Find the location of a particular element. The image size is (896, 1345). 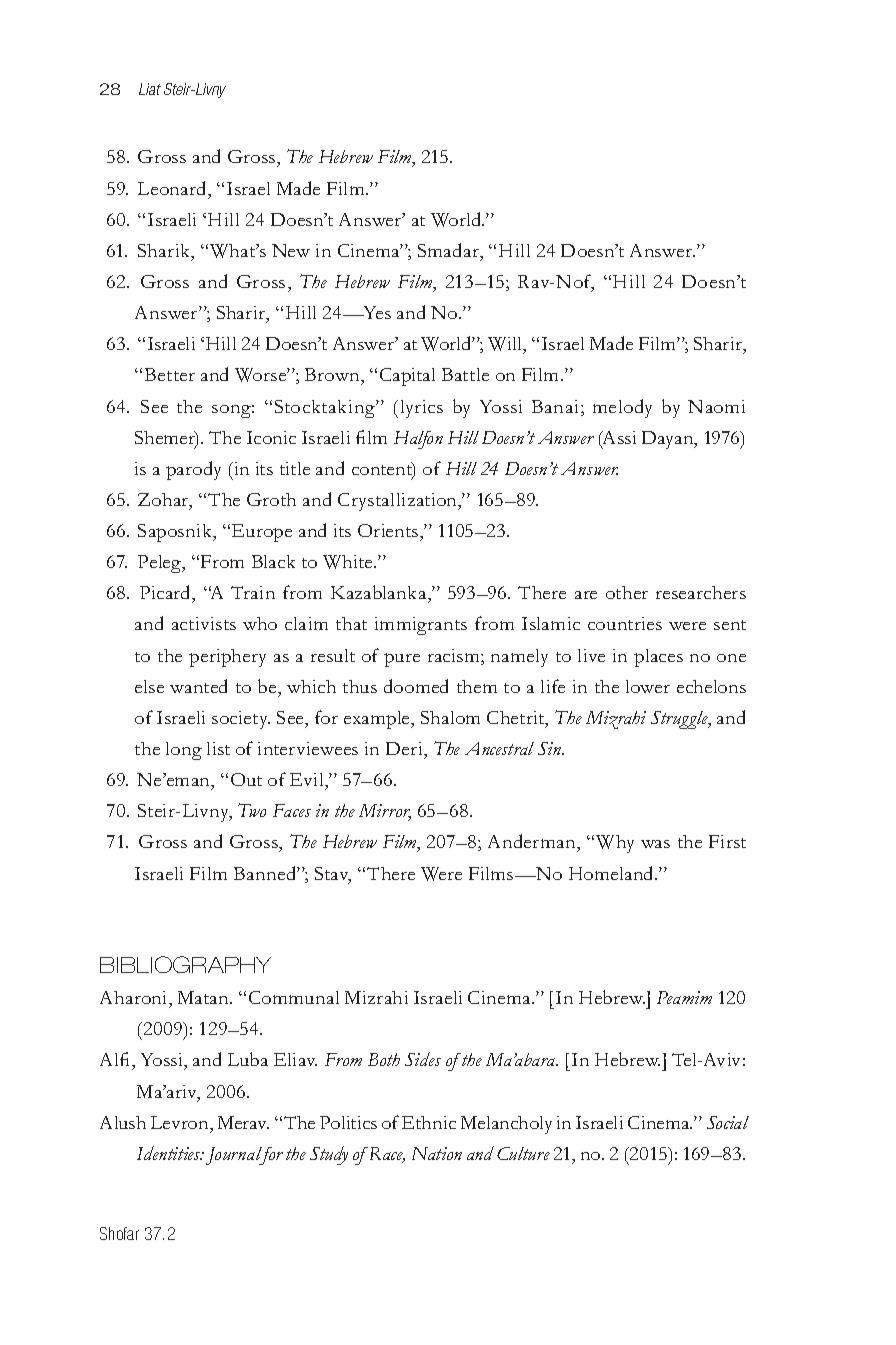

melody is located at coordinates (622, 408).
